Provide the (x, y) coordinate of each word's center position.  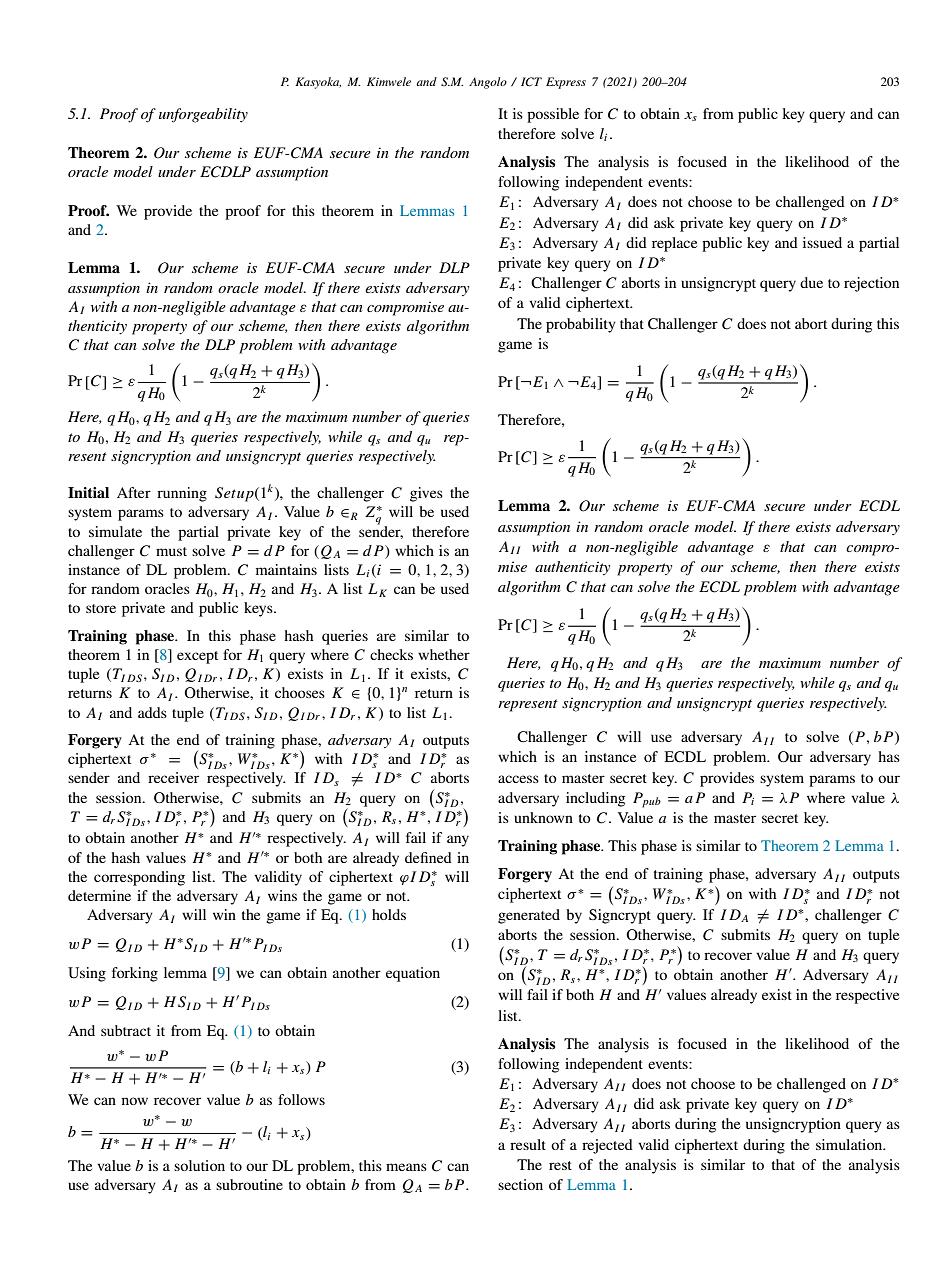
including (595, 799)
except (197, 657)
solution (199, 1165)
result (528, 1144)
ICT (531, 82)
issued (822, 242)
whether (444, 654)
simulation (850, 1144)
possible (553, 115)
